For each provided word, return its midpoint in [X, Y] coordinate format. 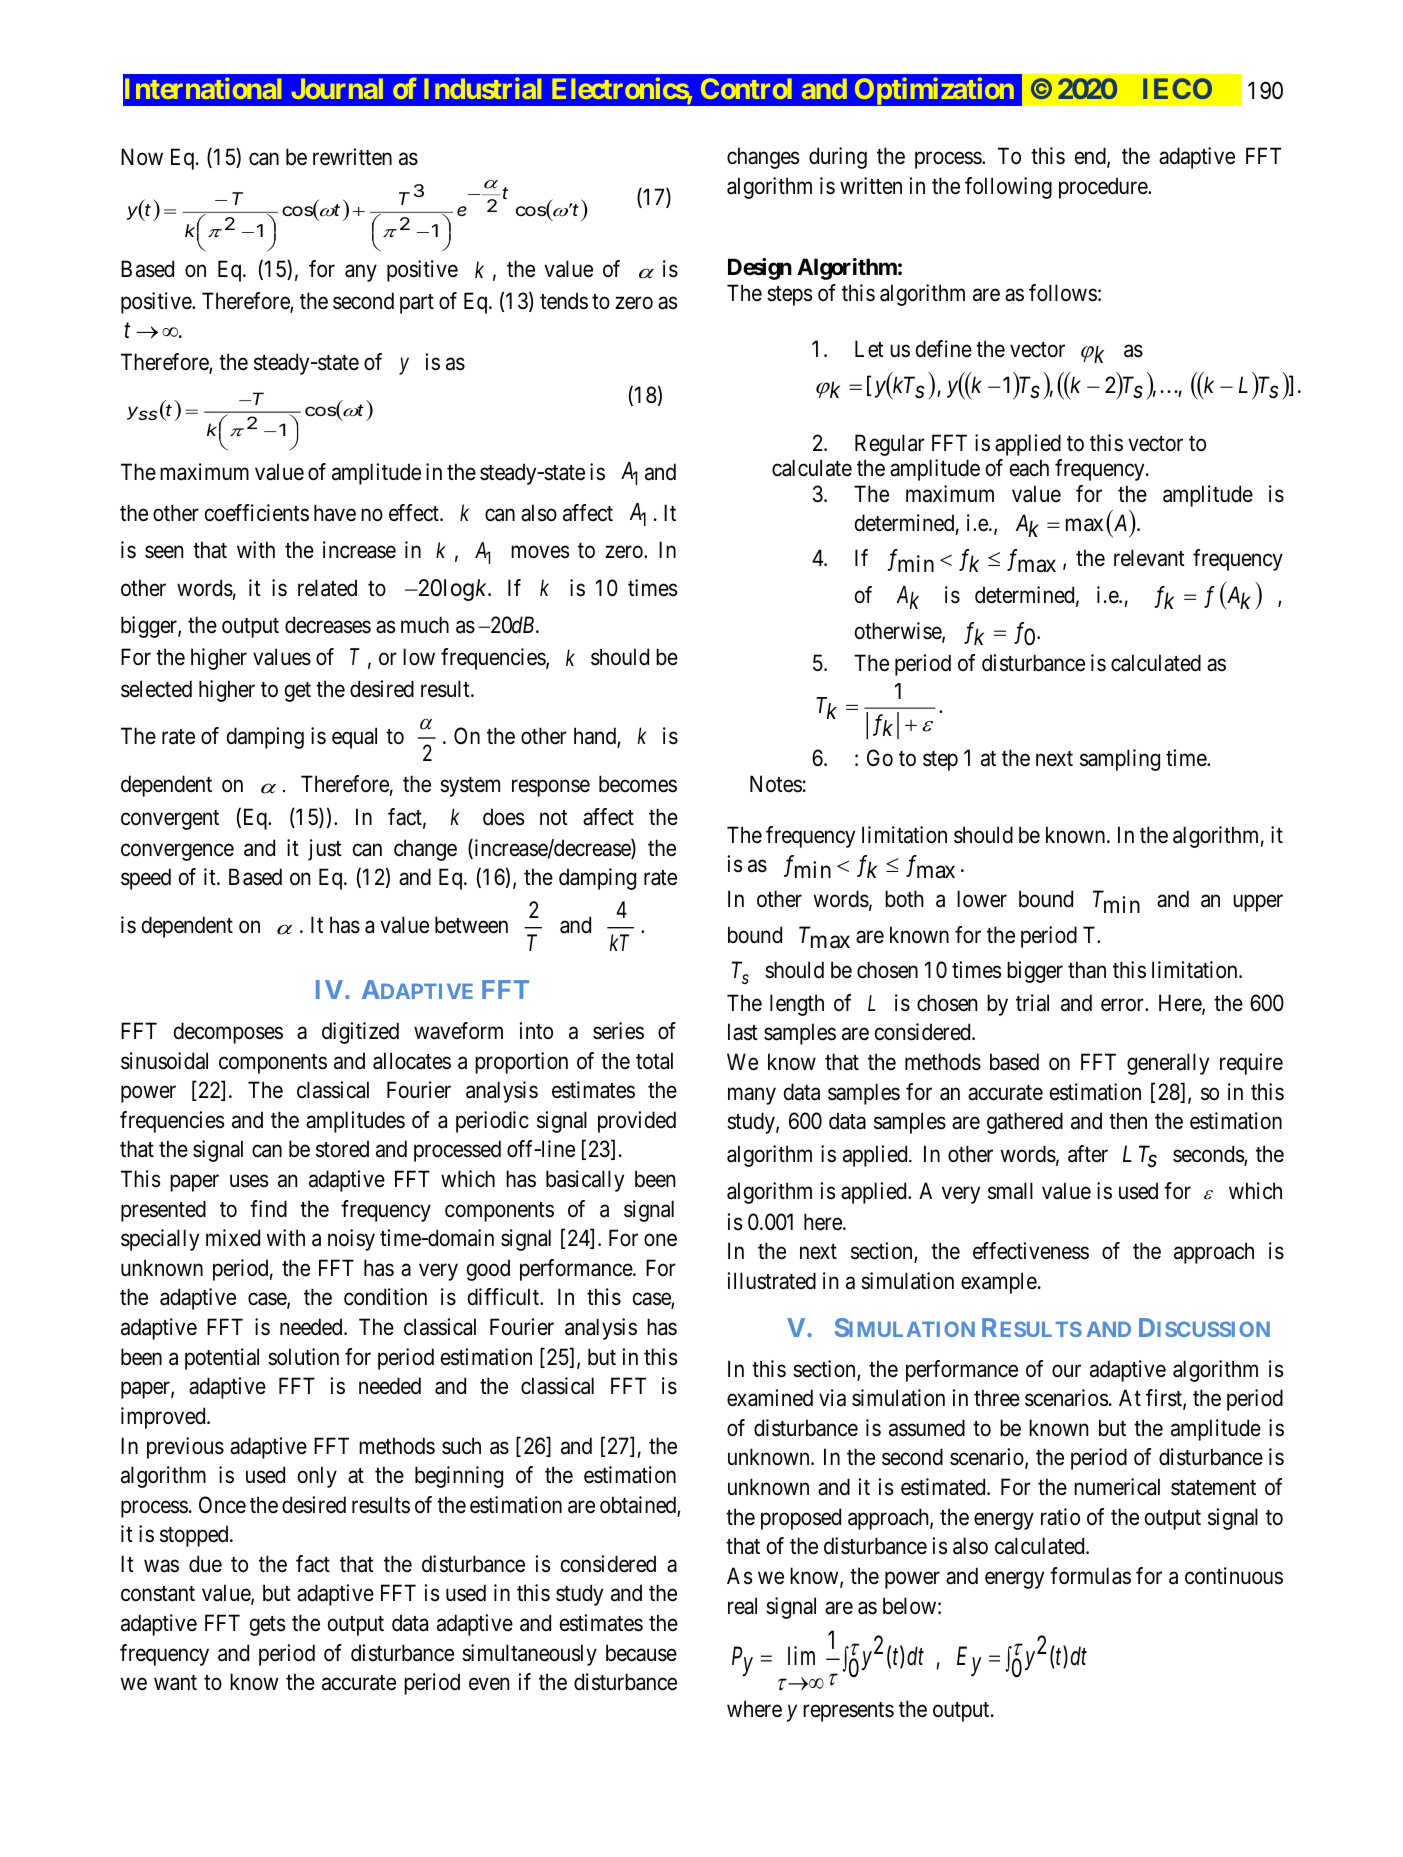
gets [267, 1626]
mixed [233, 1238]
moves [540, 552]
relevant [1149, 558]
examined [770, 1398]
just [325, 850]
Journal [337, 88]
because [641, 1653]
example [999, 1283]
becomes [638, 784]
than [1087, 970]
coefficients [257, 513]
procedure [1104, 188]
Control [746, 88]
